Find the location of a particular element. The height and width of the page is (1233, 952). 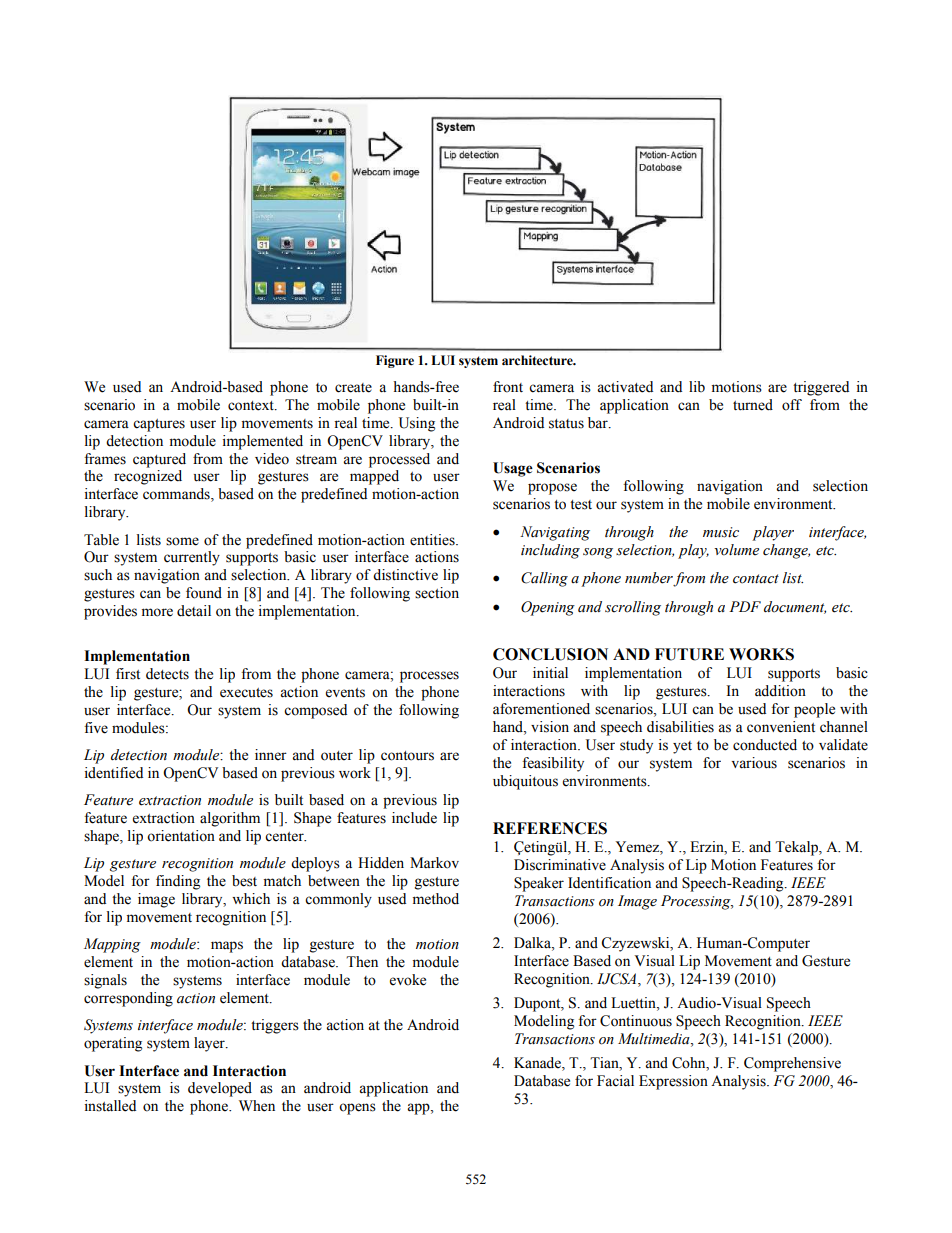

Comprehensive is located at coordinates (792, 1064).
